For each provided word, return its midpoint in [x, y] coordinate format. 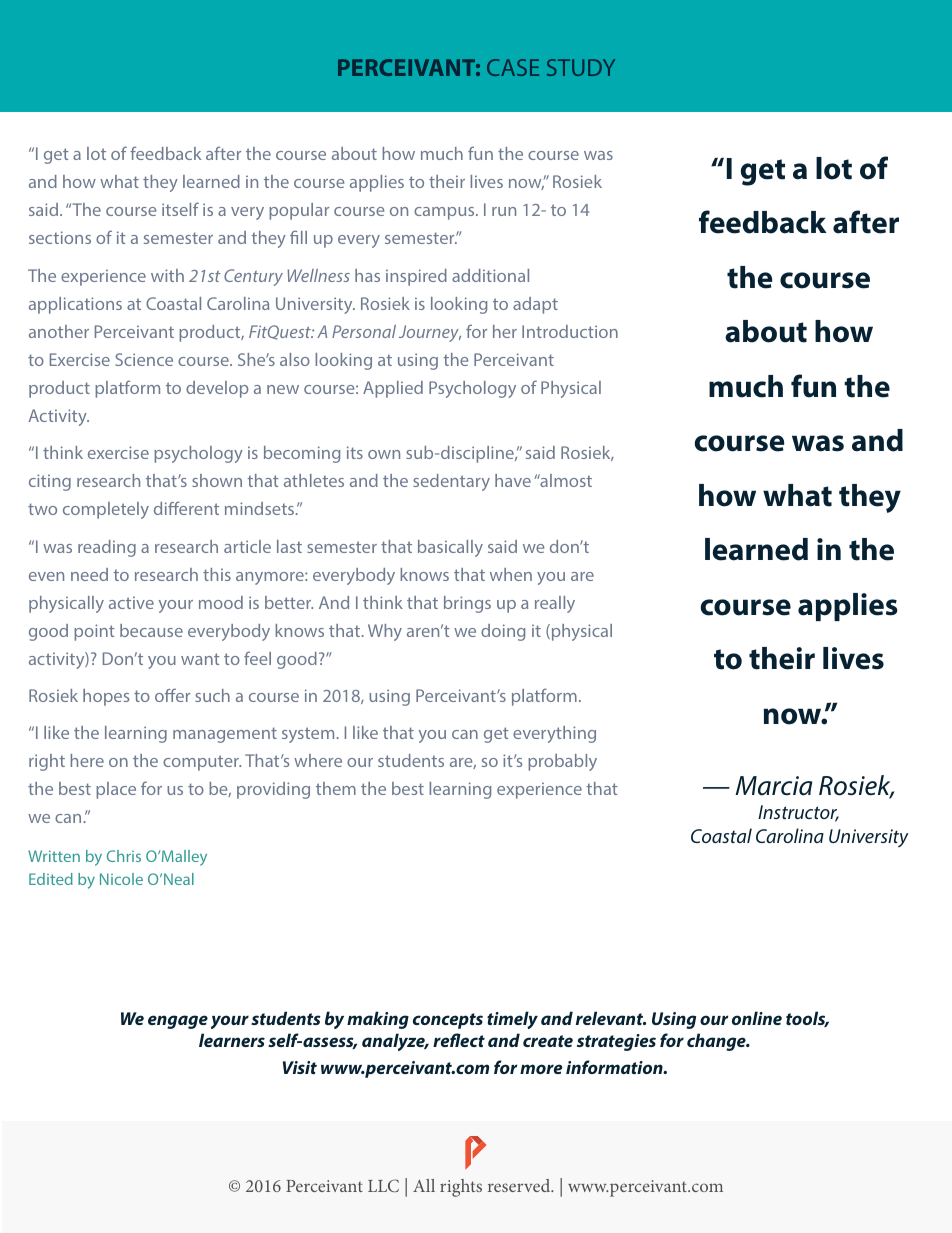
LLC [383, 1185]
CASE [513, 67]
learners [232, 1040]
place [116, 790]
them [336, 788]
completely [106, 510]
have [513, 480]
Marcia [774, 786]
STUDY [581, 67]
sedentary [451, 482]
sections [60, 237]
